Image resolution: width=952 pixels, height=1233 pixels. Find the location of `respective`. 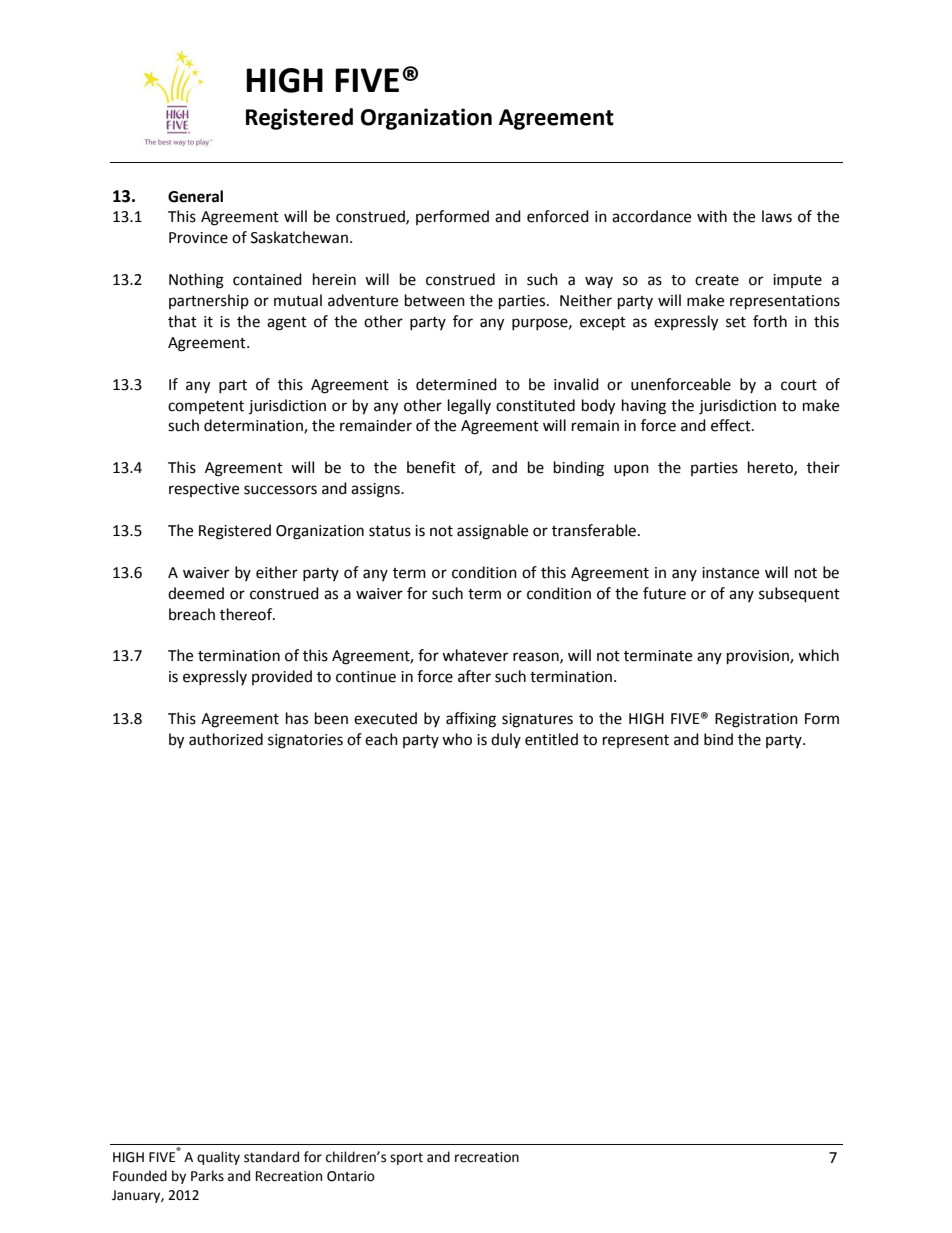

respective is located at coordinates (204, 490).
